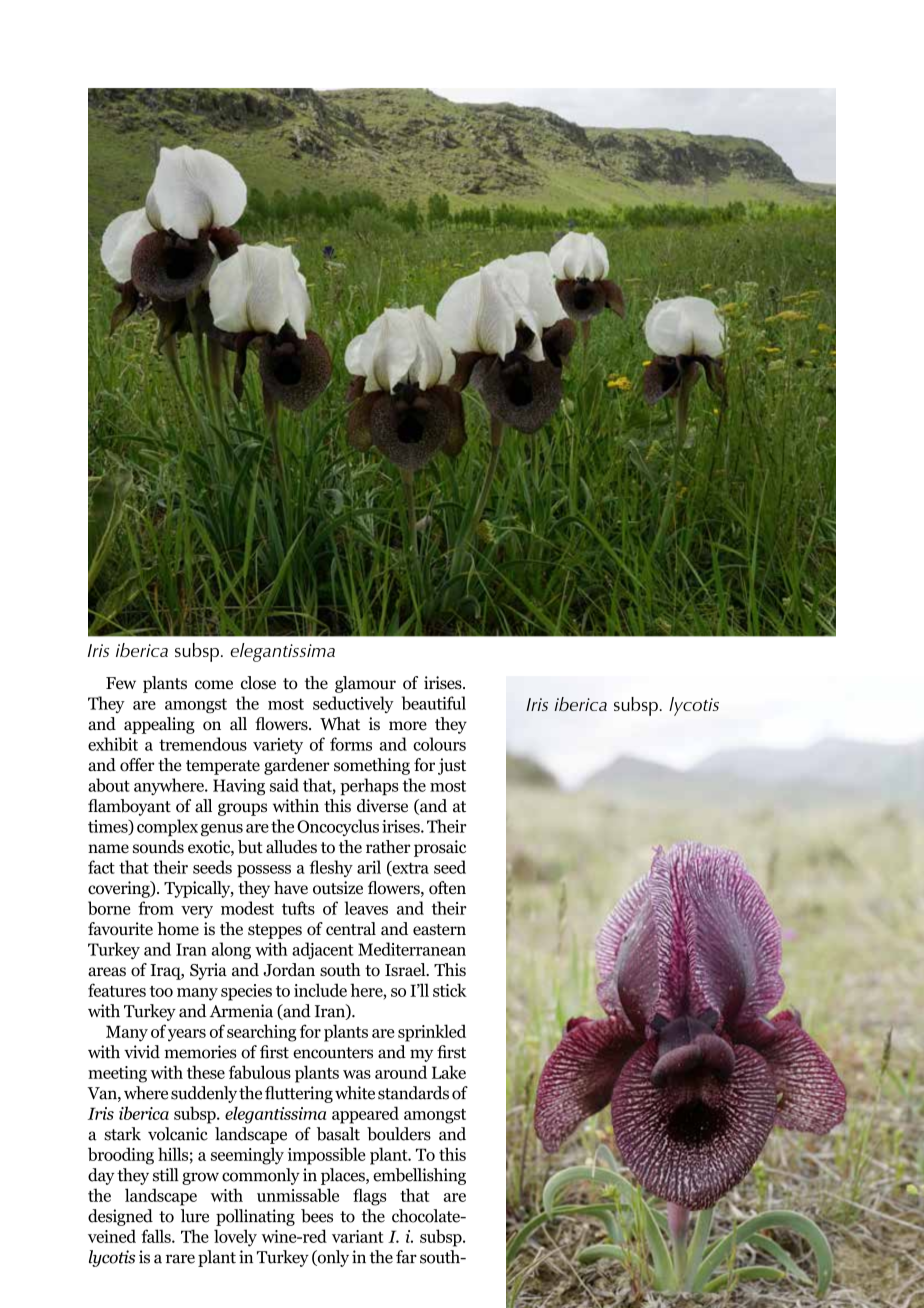 The width and height of the screenshot is (924, 1308). Describe the element at coordinates (291, 888) in the screenshot. I see `have` at that location.
